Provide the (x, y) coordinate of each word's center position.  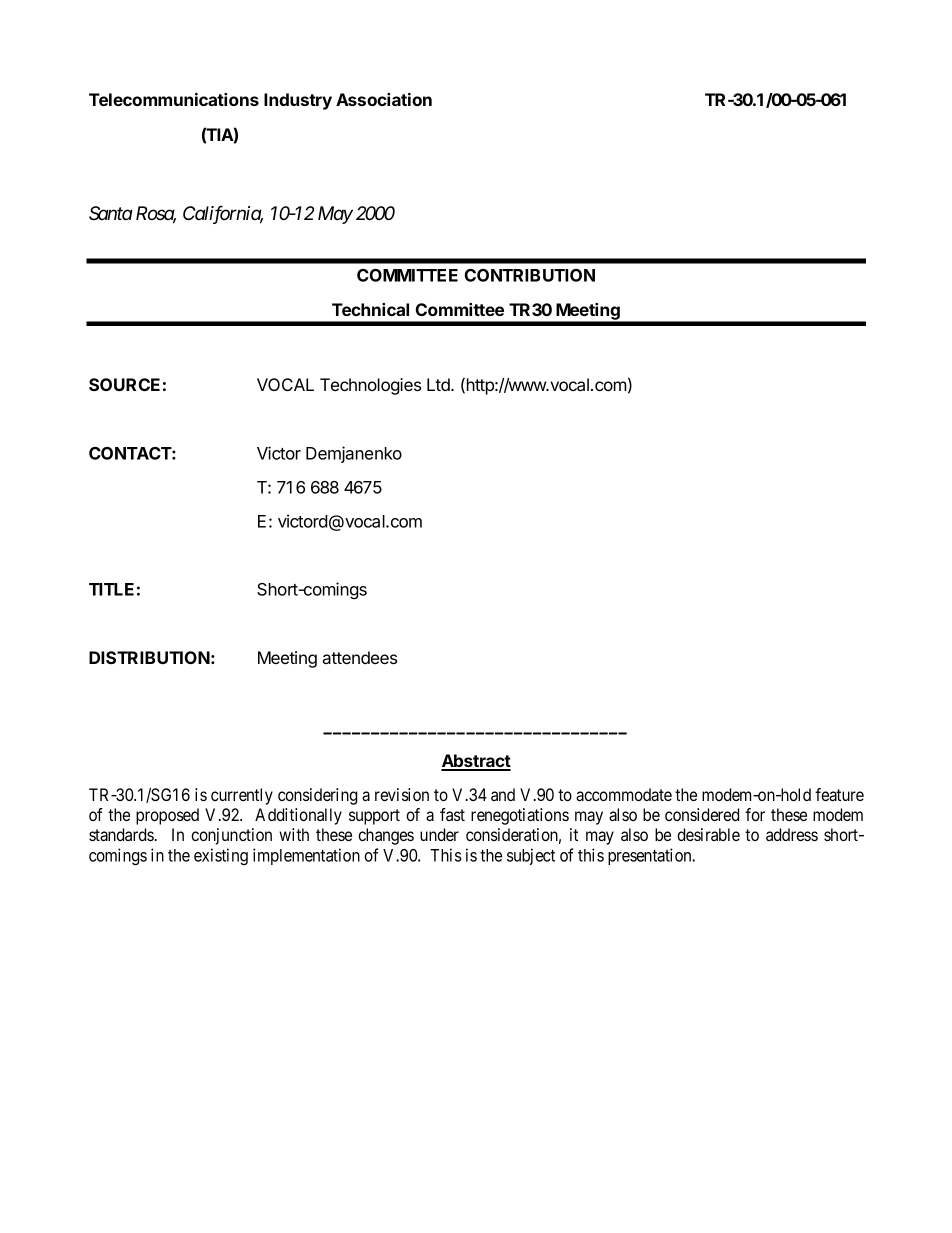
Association (384, 99)
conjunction (231, 836)
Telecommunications (174, 99)
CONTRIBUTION (530, 275)
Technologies (370, 386)
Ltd (439, 384)
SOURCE (124, 384)
